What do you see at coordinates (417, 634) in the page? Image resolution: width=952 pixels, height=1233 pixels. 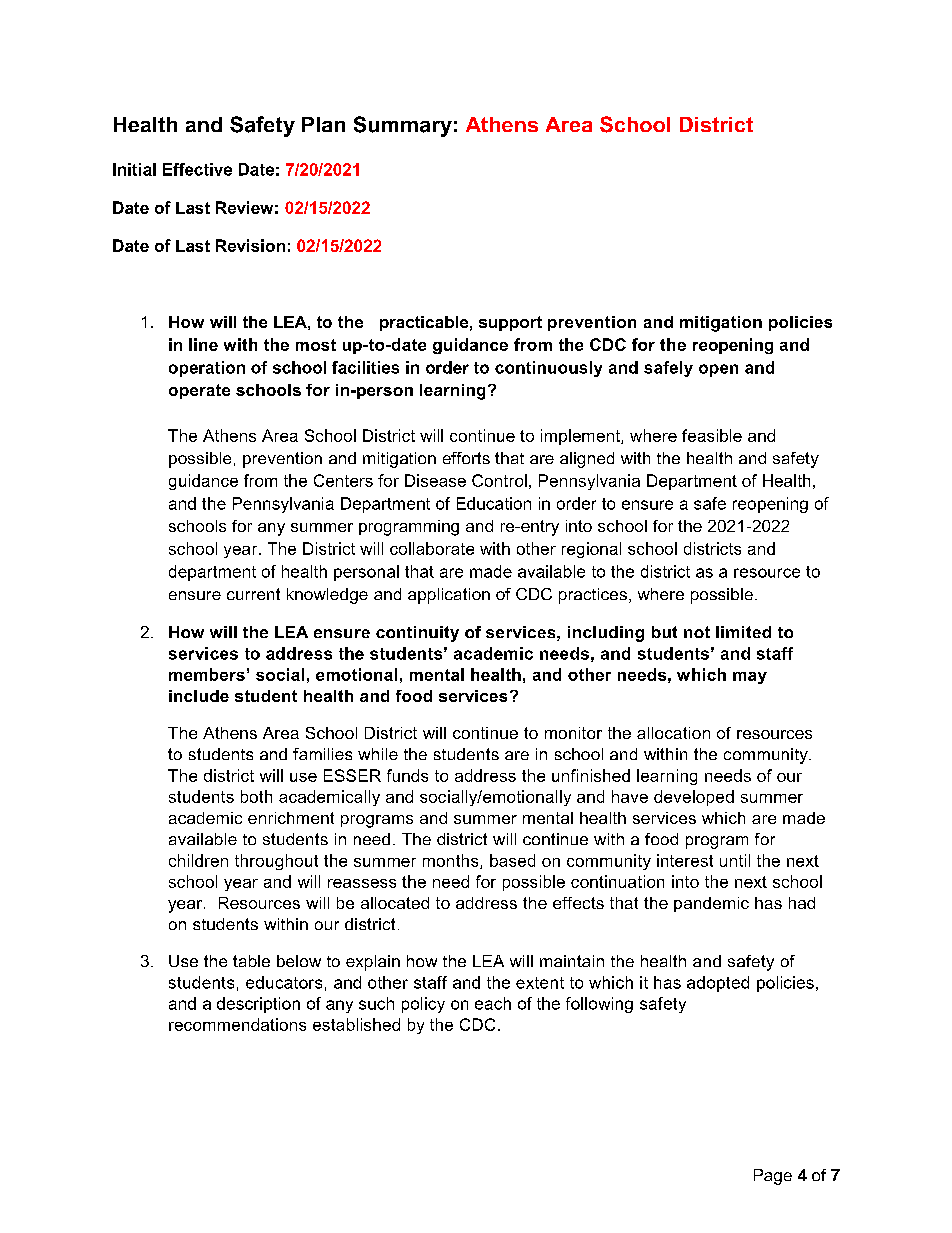 I see `continuity` at bounding box center [417, 634].
